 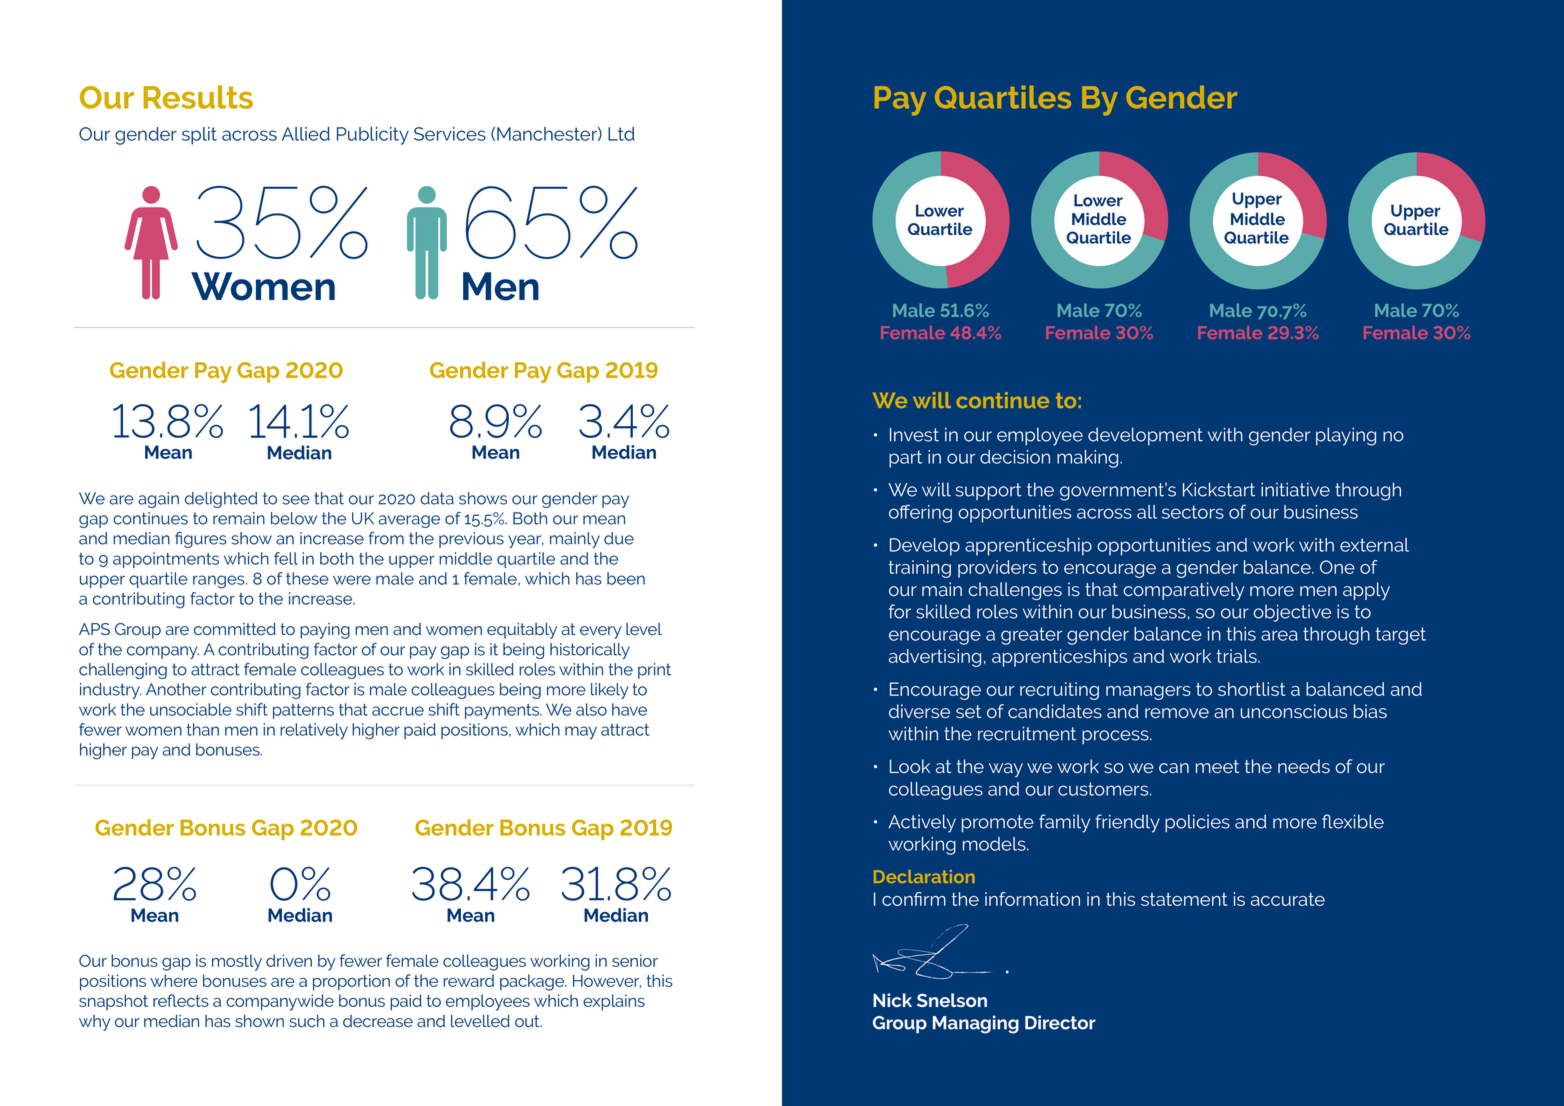 I want to click on Invest, so click(x=914, y=435).
